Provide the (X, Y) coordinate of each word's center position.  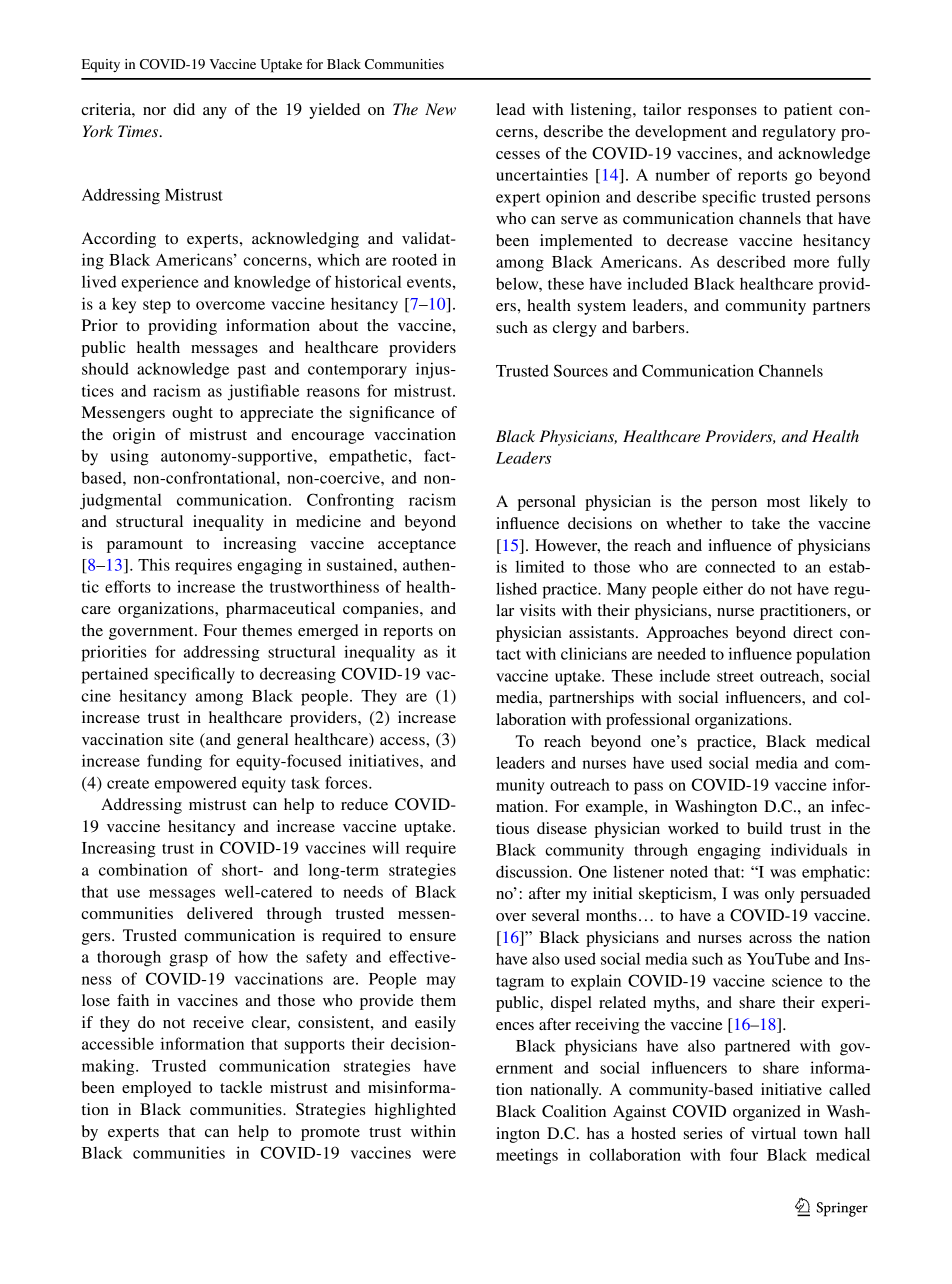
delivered (220, 913)
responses (722, 113)
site (182, 739)
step (157, 307)
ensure (433, 937)
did (184, 109)
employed (157, 1089)
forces (347, 782)
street (735, 676)
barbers (659, 327)
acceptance (417, 546)
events (429, 282)
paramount (145, 546)
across (770, 939)
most (783, 502)
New (440, 109)
